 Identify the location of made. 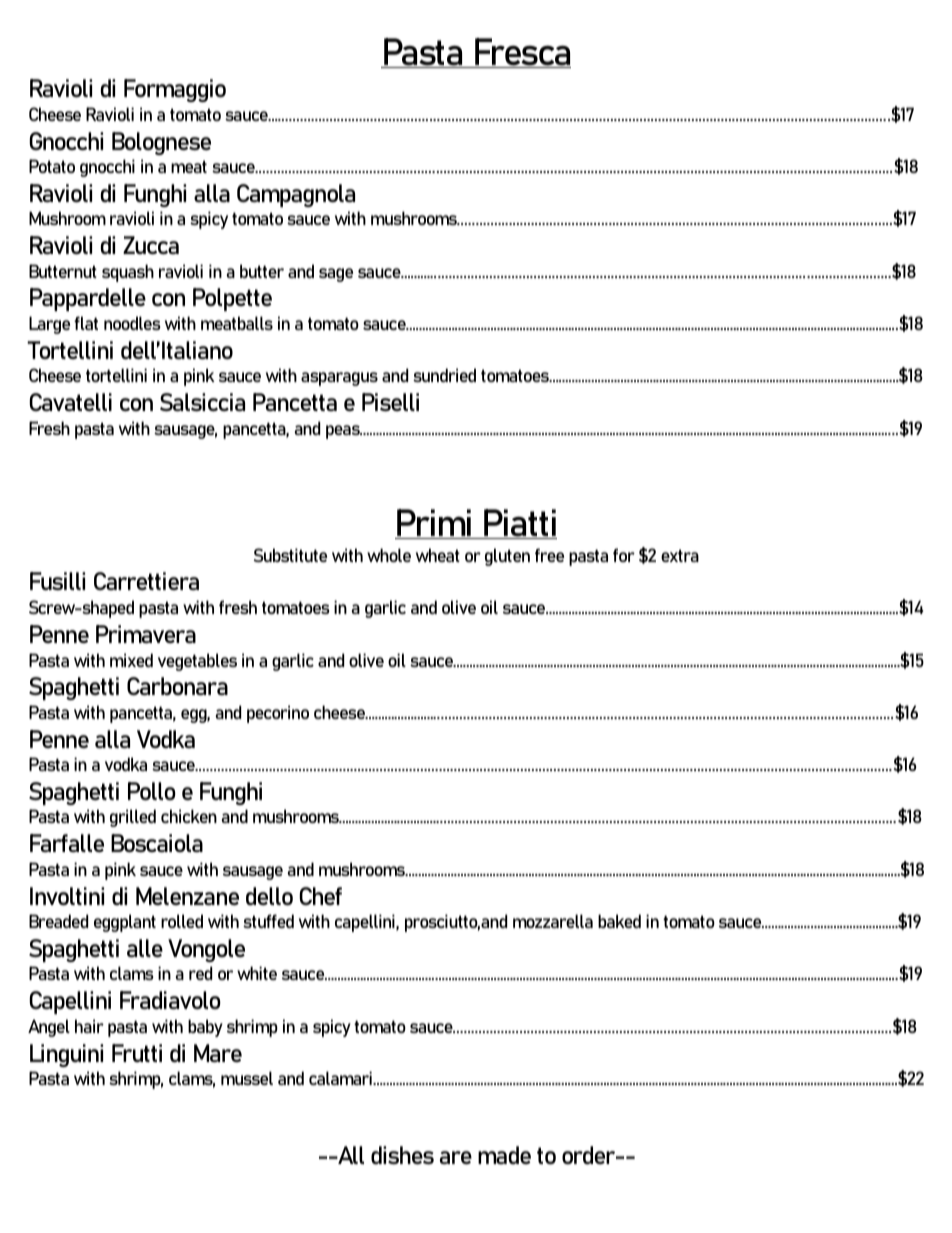
(504, 1155).
